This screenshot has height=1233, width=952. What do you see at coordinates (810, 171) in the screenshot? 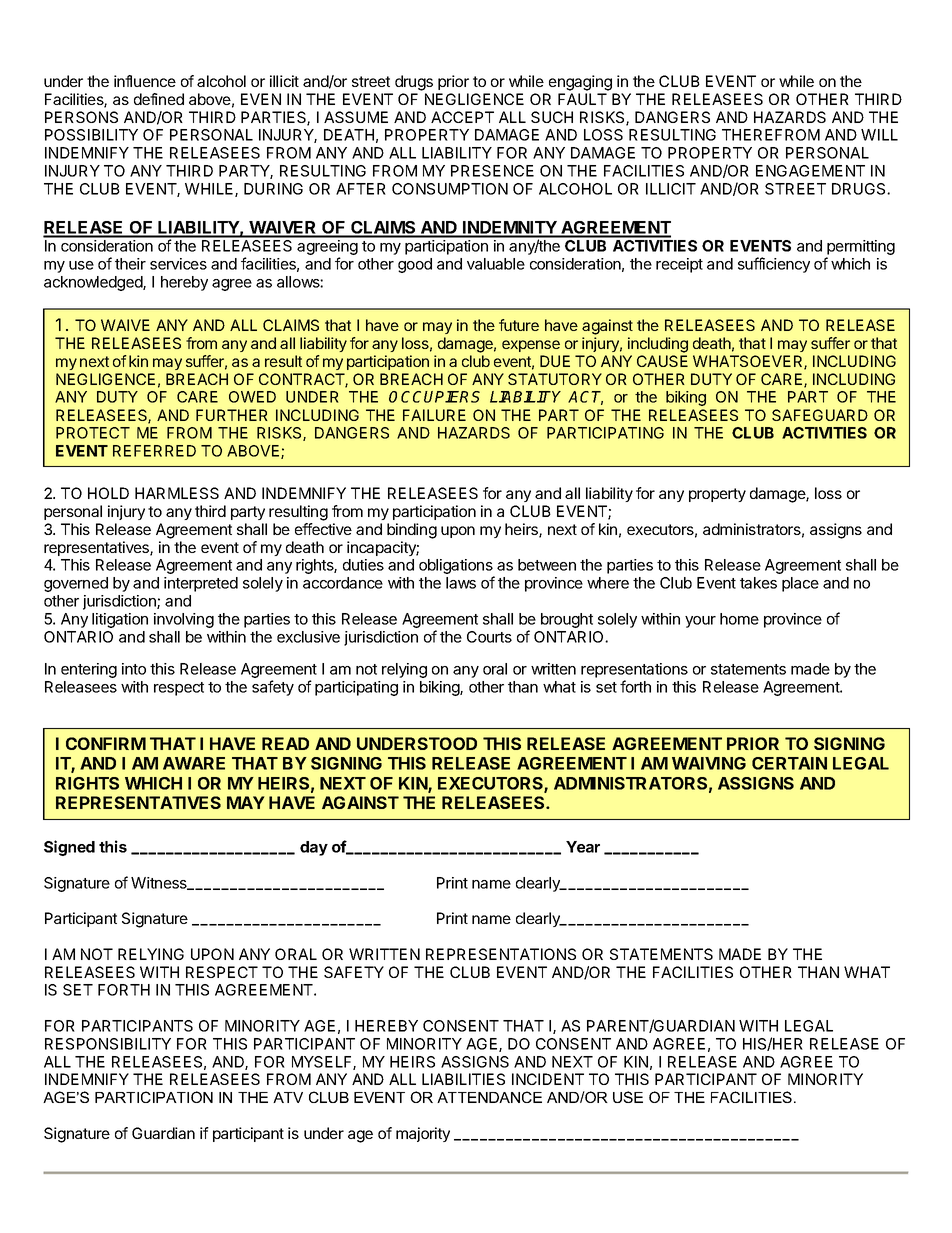
I see `ENGAGEMENT` at bounding box center [810, 171].
